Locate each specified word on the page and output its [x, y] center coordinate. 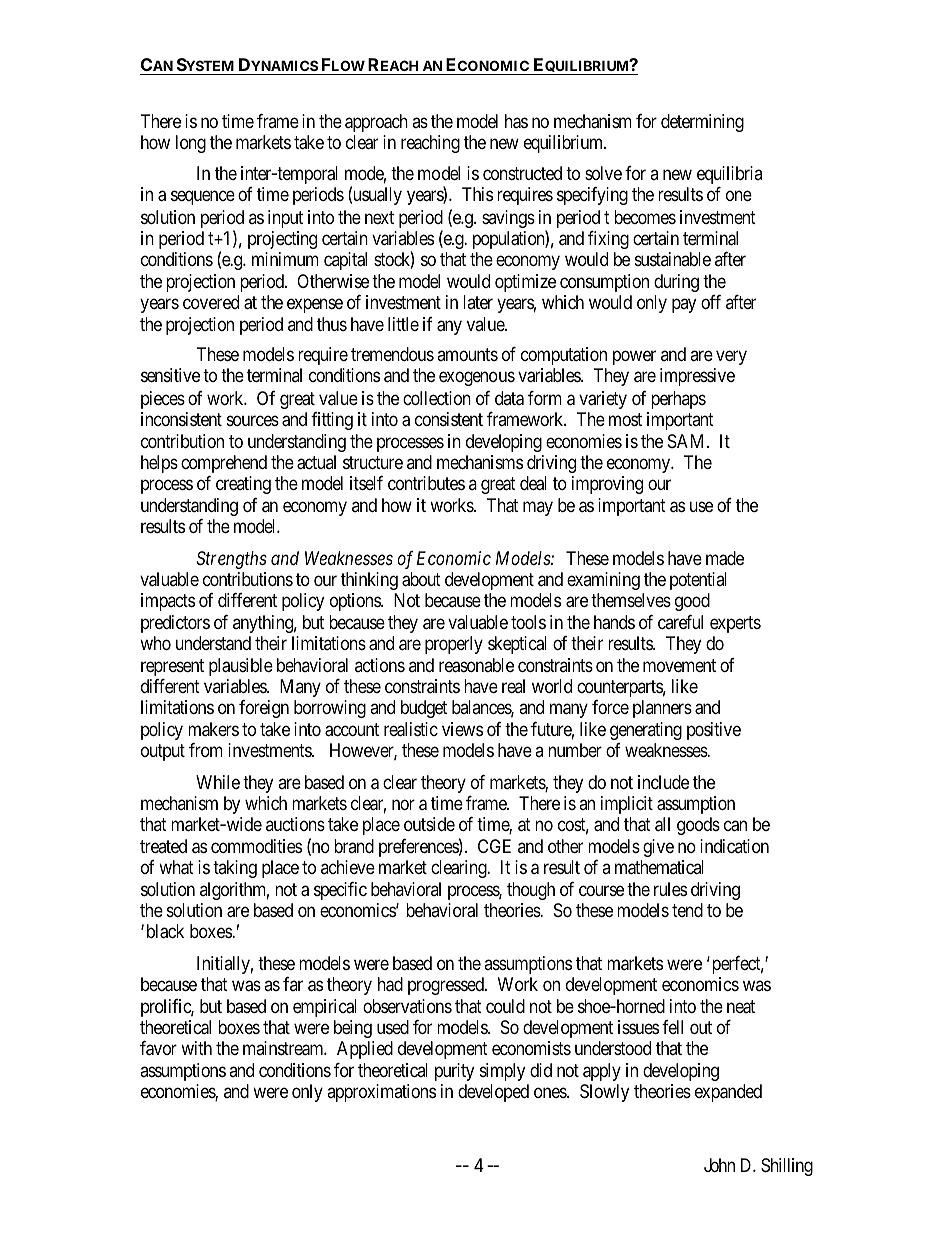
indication [734, 846]
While [218, 782]
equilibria [729, 175]
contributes [426, 483]
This [477, 194]
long [191, 144]
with [196, 1048]
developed [493, 1093]
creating [243, 485]
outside [429, 824]
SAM [688, 441]
